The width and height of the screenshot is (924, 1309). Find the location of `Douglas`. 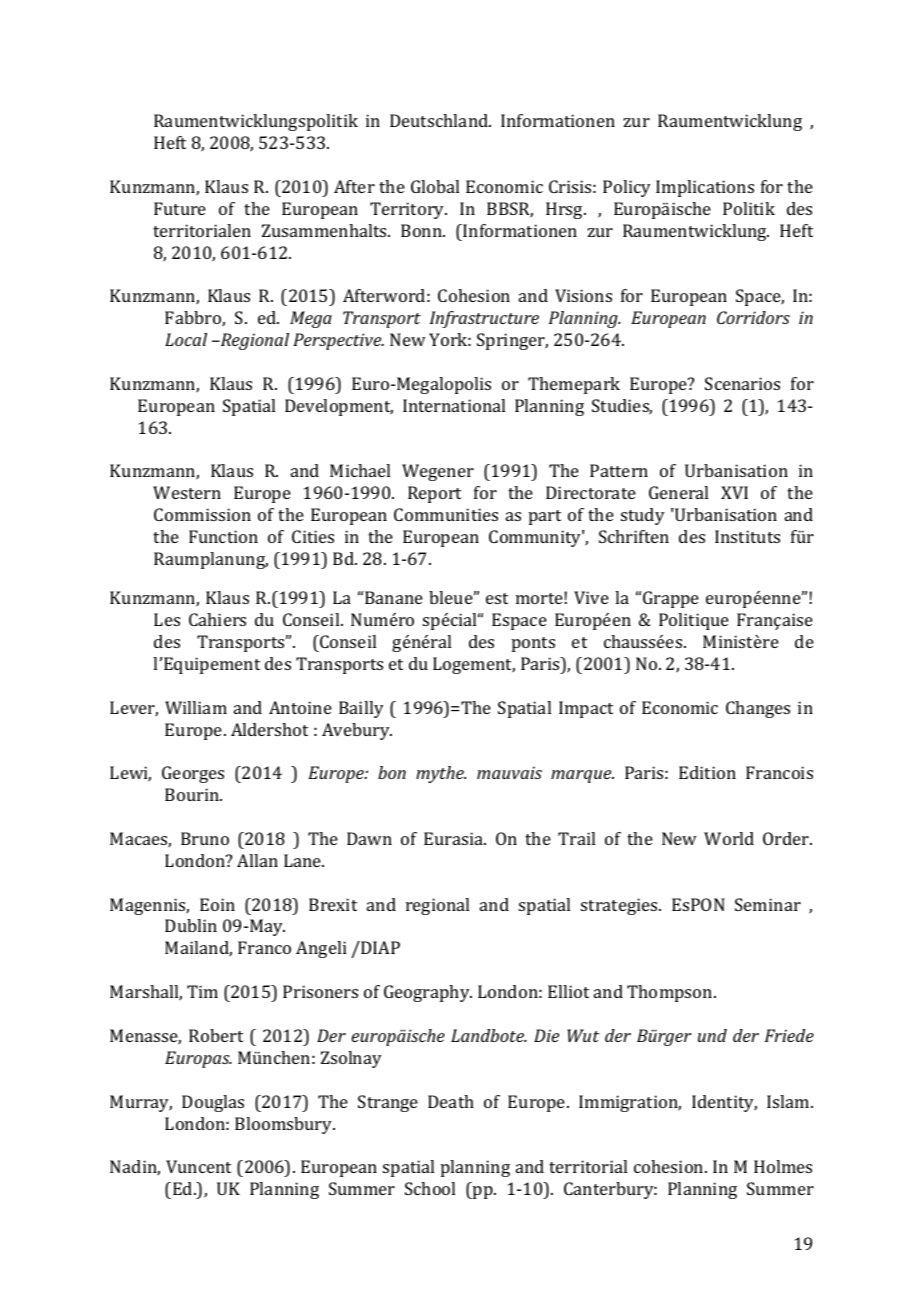

Douglas is located at coordinates (213, 1103).
